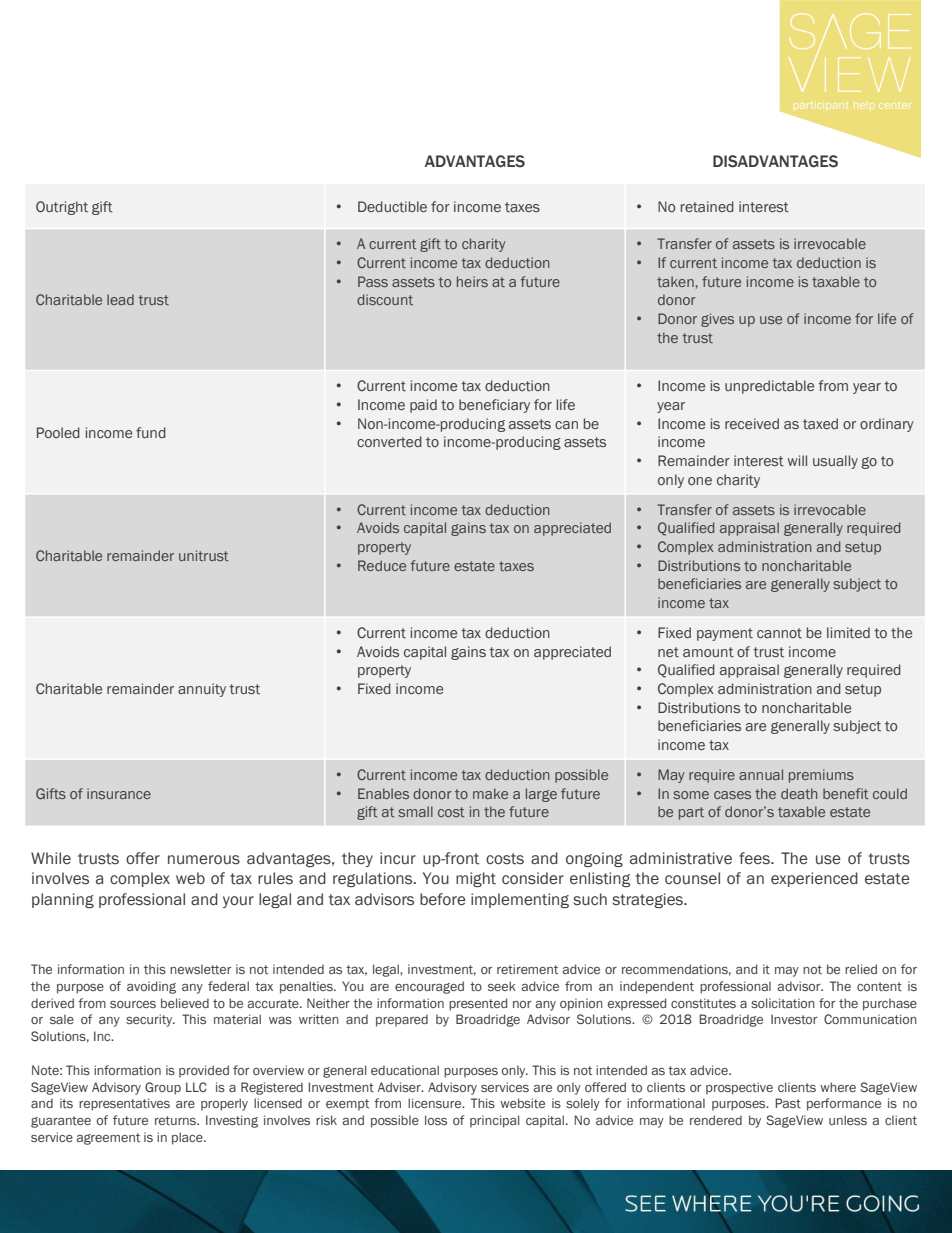 This screenshot has width=952, height=1233. What do you see at coordinates (494, 1121) in the screenshot?
I see `principal` at bounding box center [494, 1121].
